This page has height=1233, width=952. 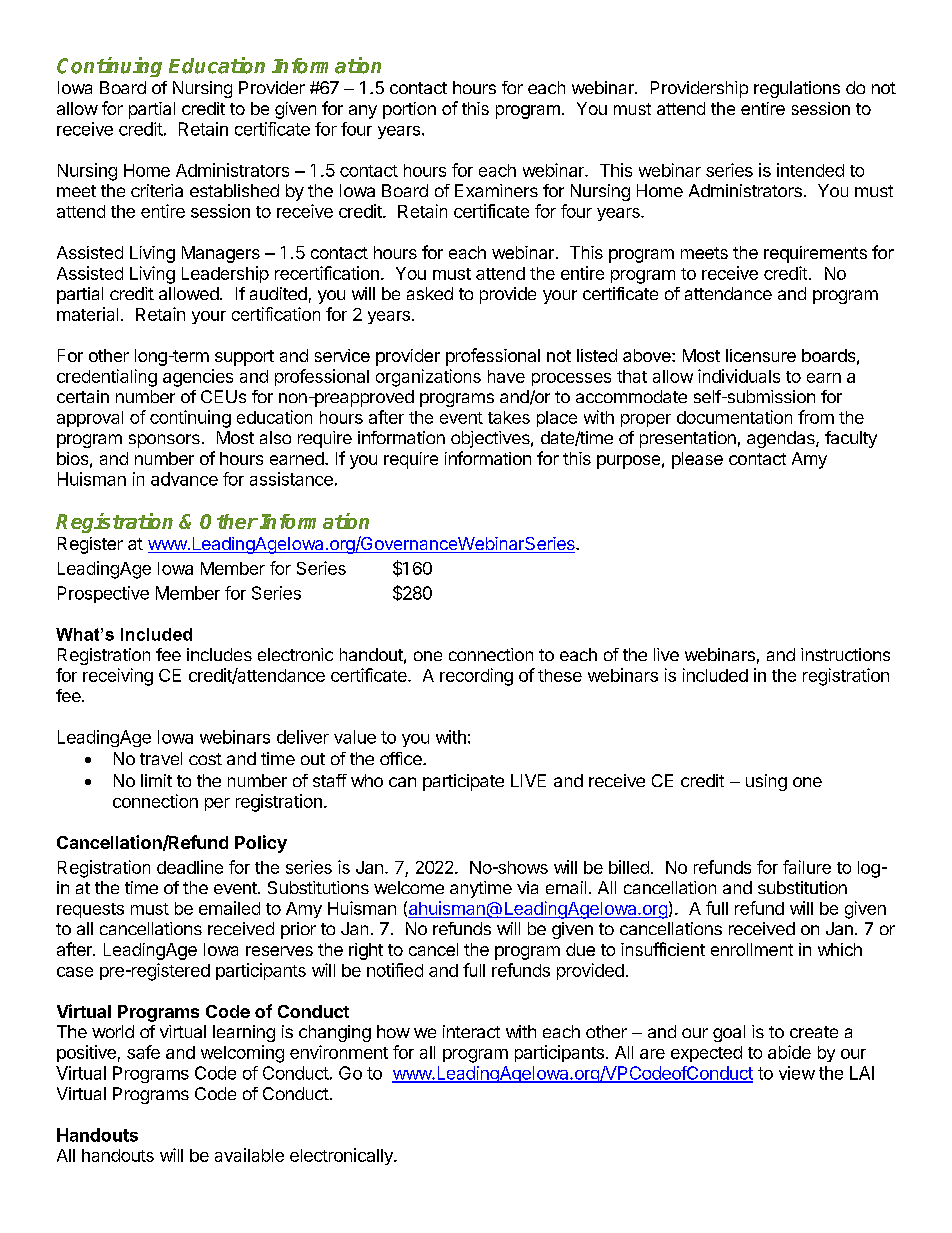 I want to click on recording, so click(x=476, y=677).
